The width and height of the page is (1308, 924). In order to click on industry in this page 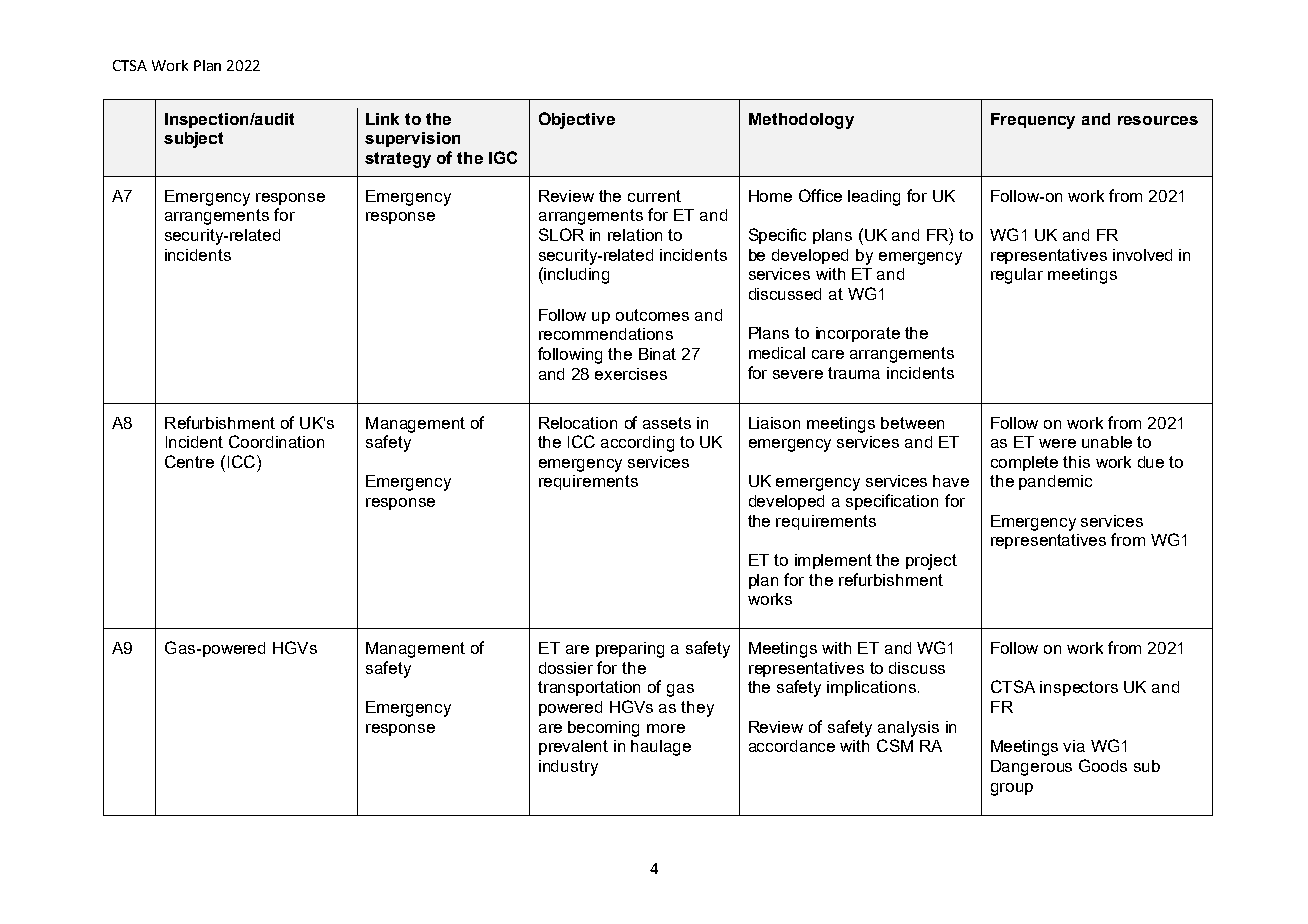, I will do `click(568, 768)`.
